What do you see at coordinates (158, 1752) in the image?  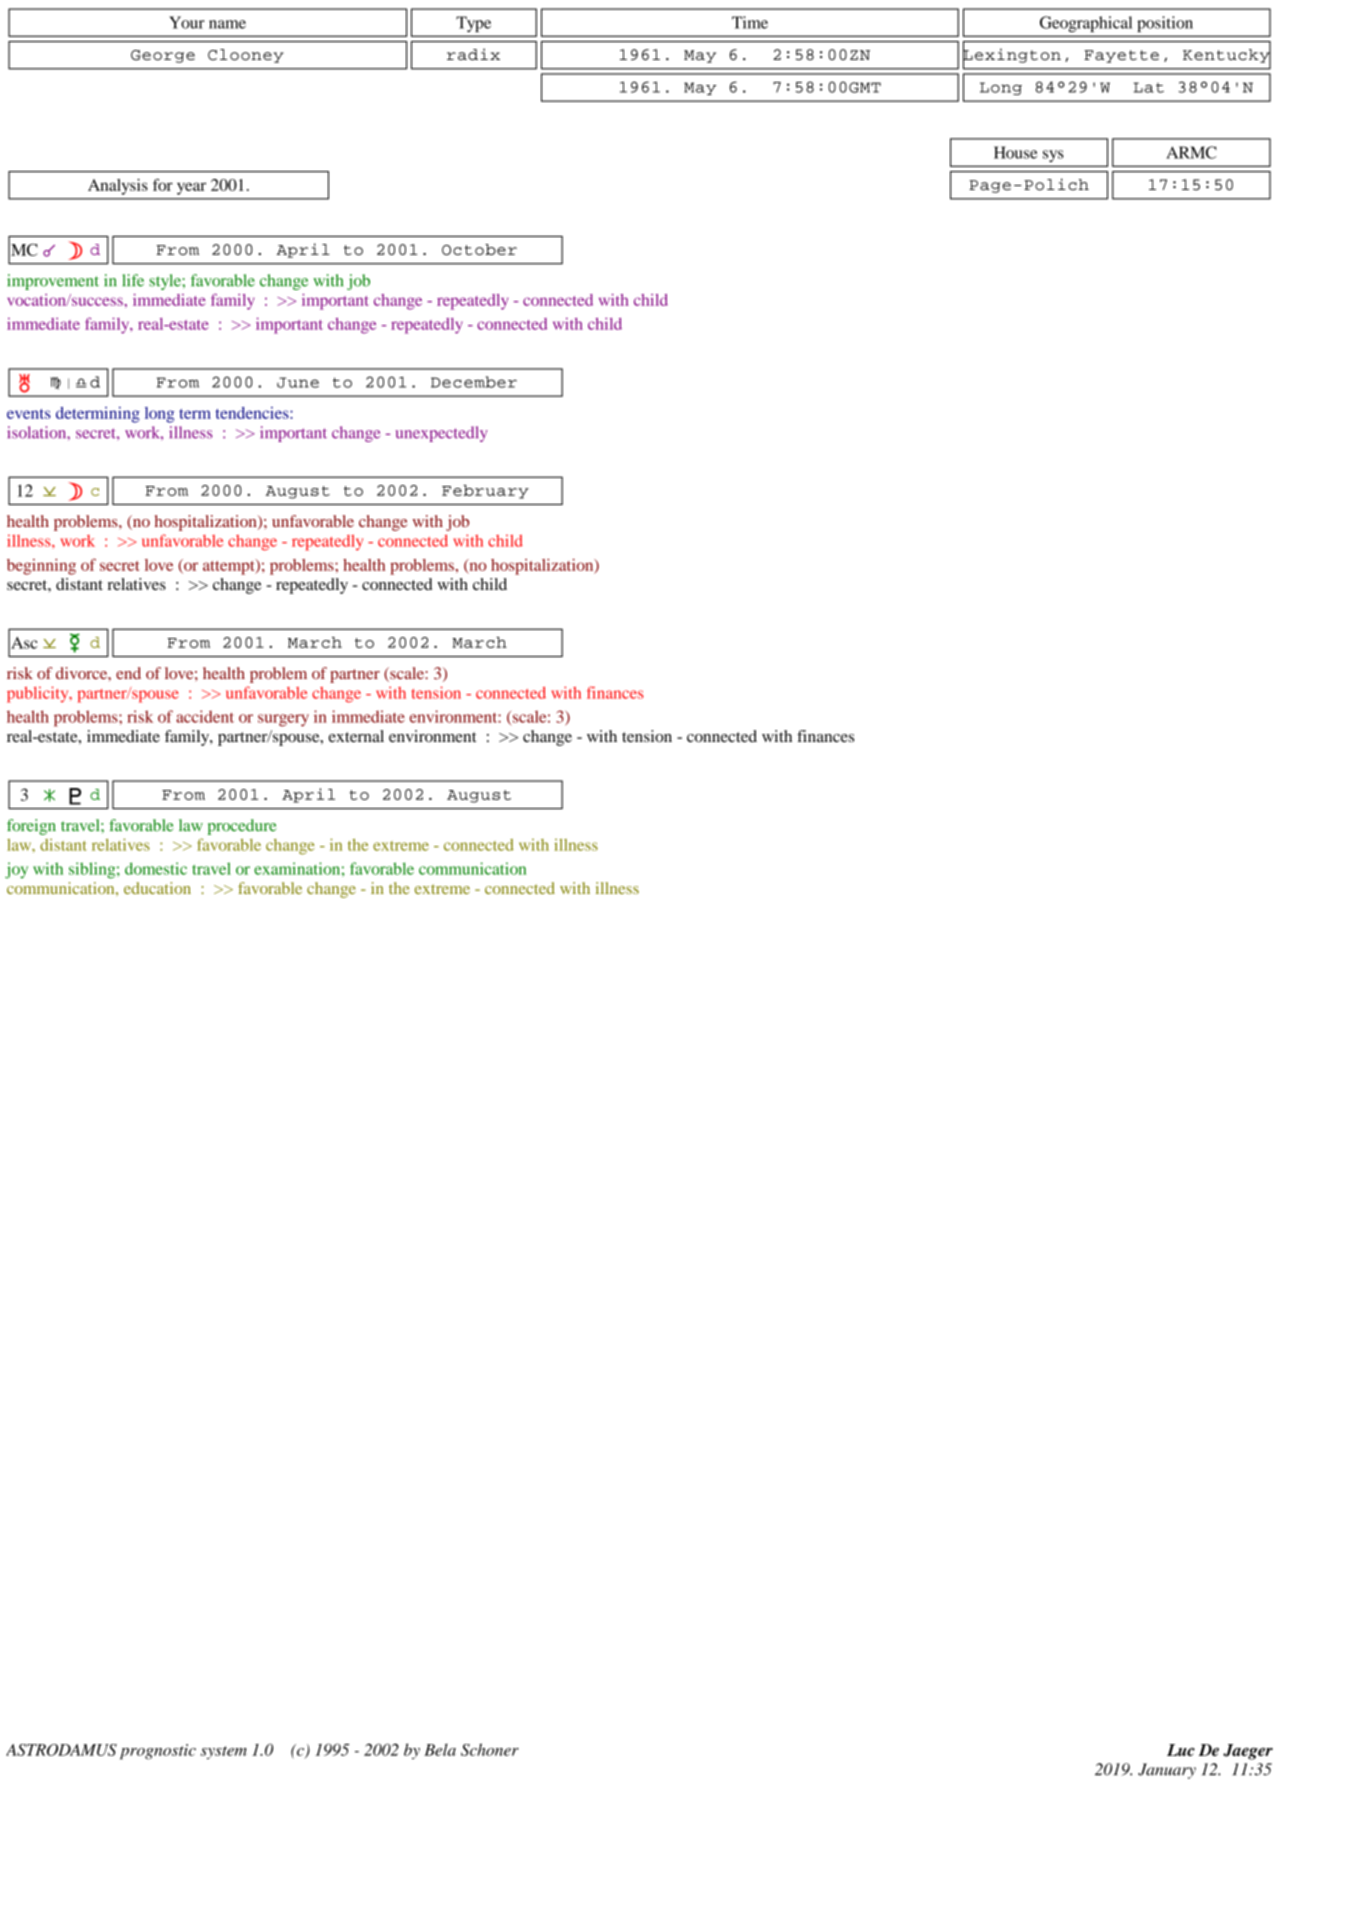 I see `prognostic` at bounding box center [158, 1752].
